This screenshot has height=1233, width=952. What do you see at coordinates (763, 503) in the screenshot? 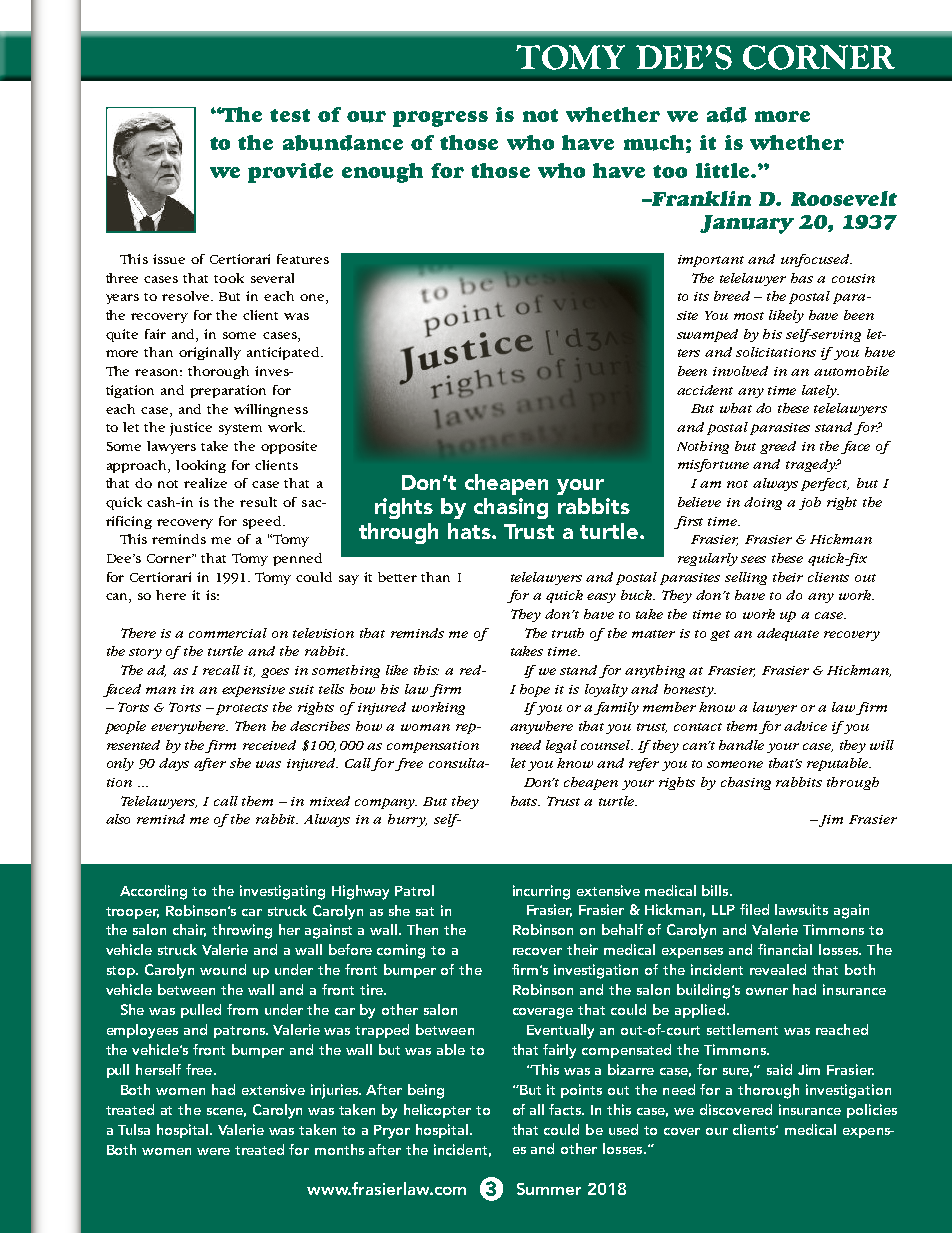
I see `doing` at bounding box center [763, 503].
